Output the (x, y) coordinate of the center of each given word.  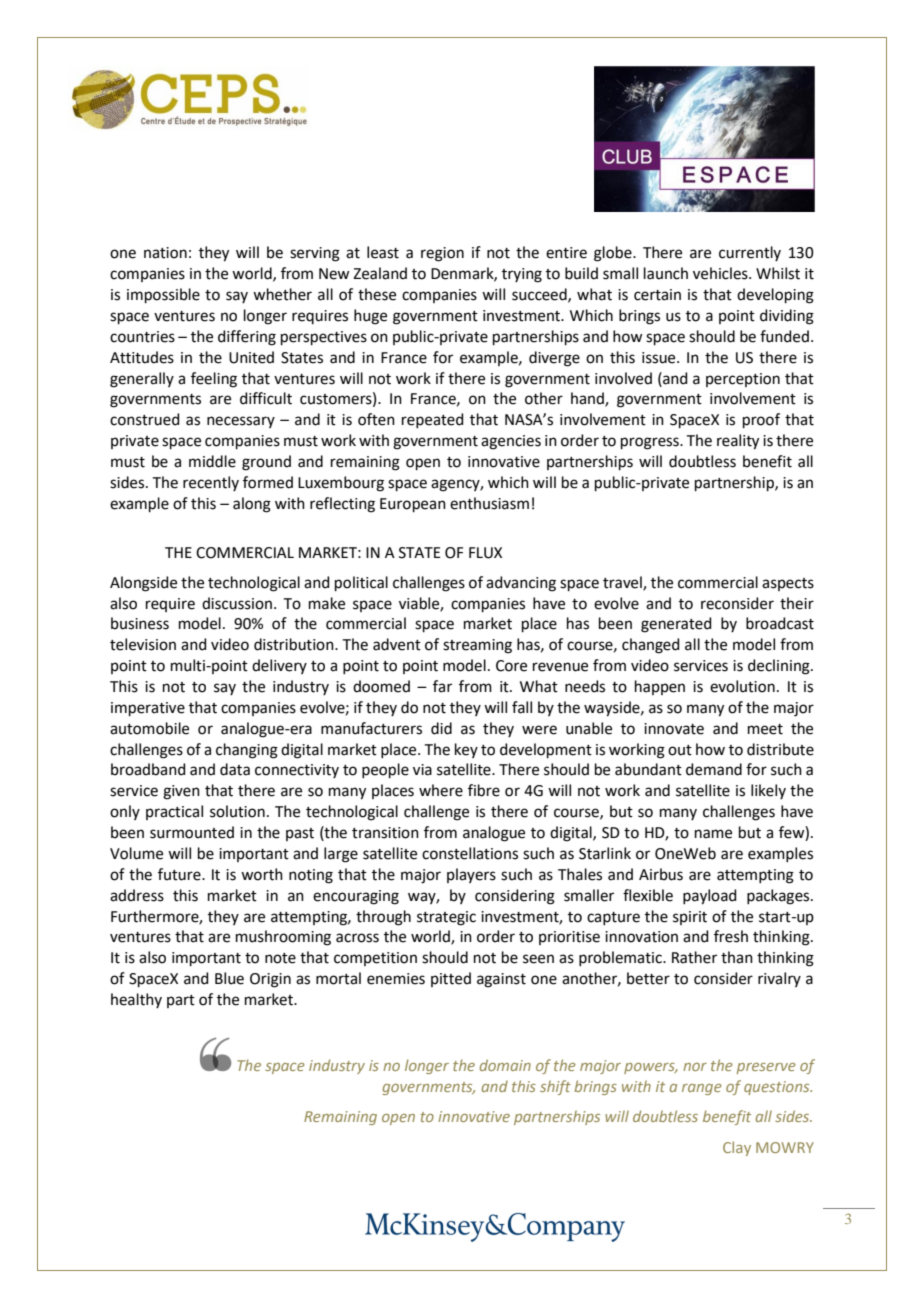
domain (505, 1065)
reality (738, 442)
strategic (446, 918)
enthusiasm (489, 503)
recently (211, 483)
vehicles (721, 273)
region (442, 254)
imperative (148, 709)
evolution (742, 686)
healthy (136, 1000)
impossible (163, 295)
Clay (737, 1148)
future (180, 874)
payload (710, 897)
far (442, 686)
